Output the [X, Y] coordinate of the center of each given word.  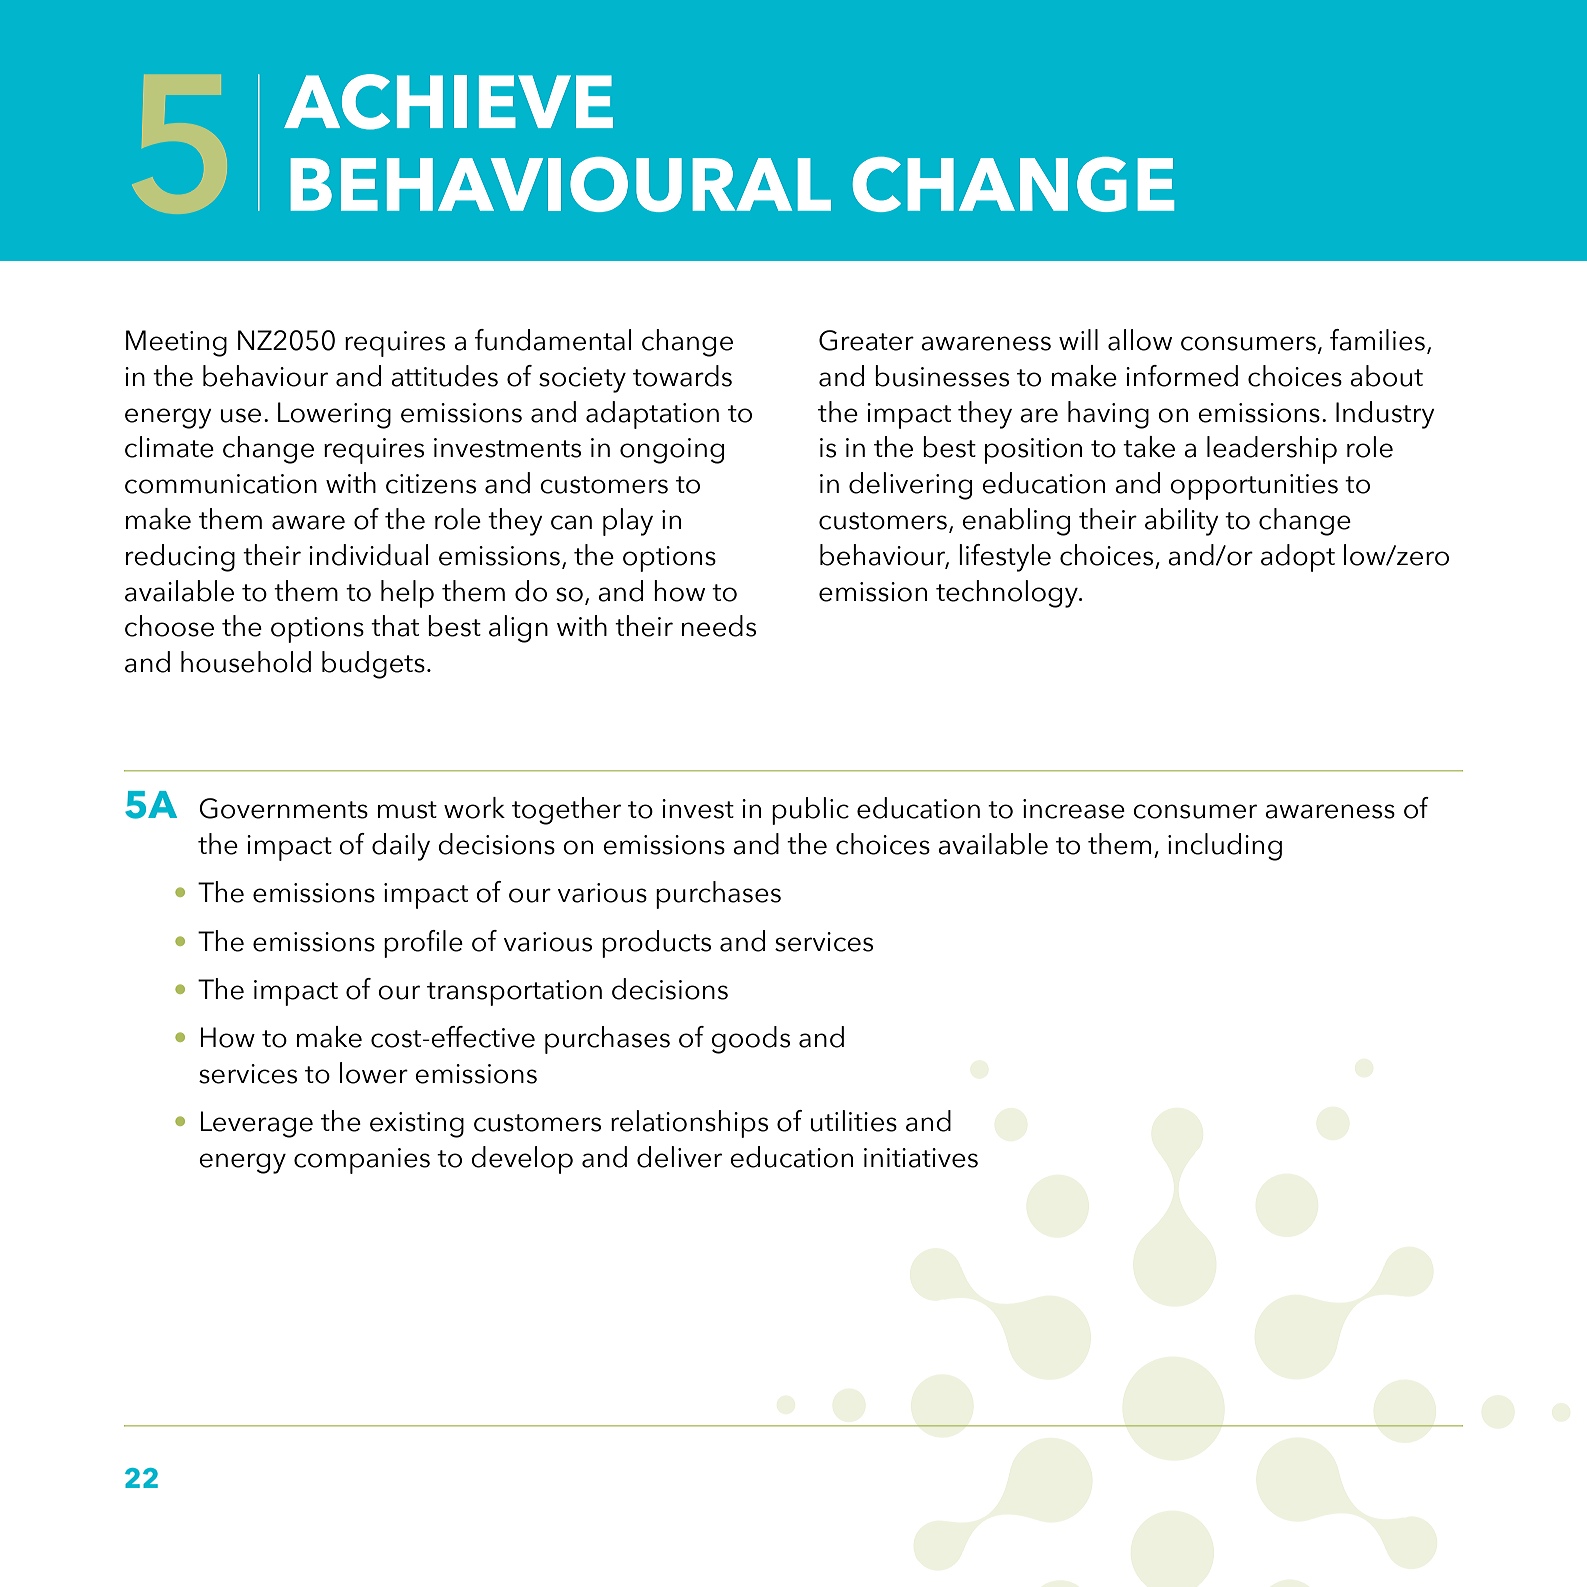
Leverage [256, 1124]
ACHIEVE [448, 102]
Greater [866, 340]
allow [1140, 340]
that [395, 626]
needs [719, 626]
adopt [1298, 558]
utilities [854, 1121]
